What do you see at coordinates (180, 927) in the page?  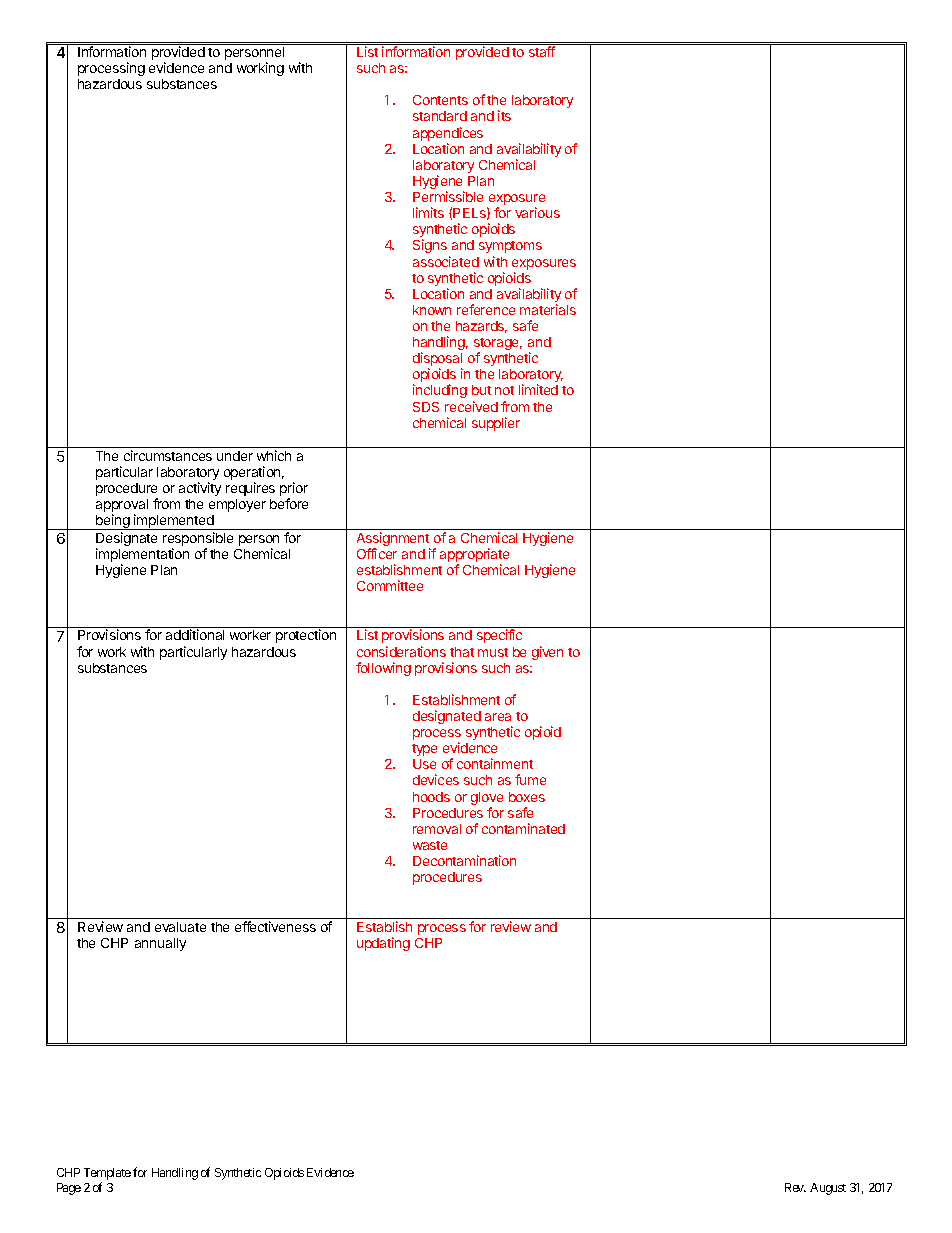 I see `evaluate` at bounding box center [180, 927].
